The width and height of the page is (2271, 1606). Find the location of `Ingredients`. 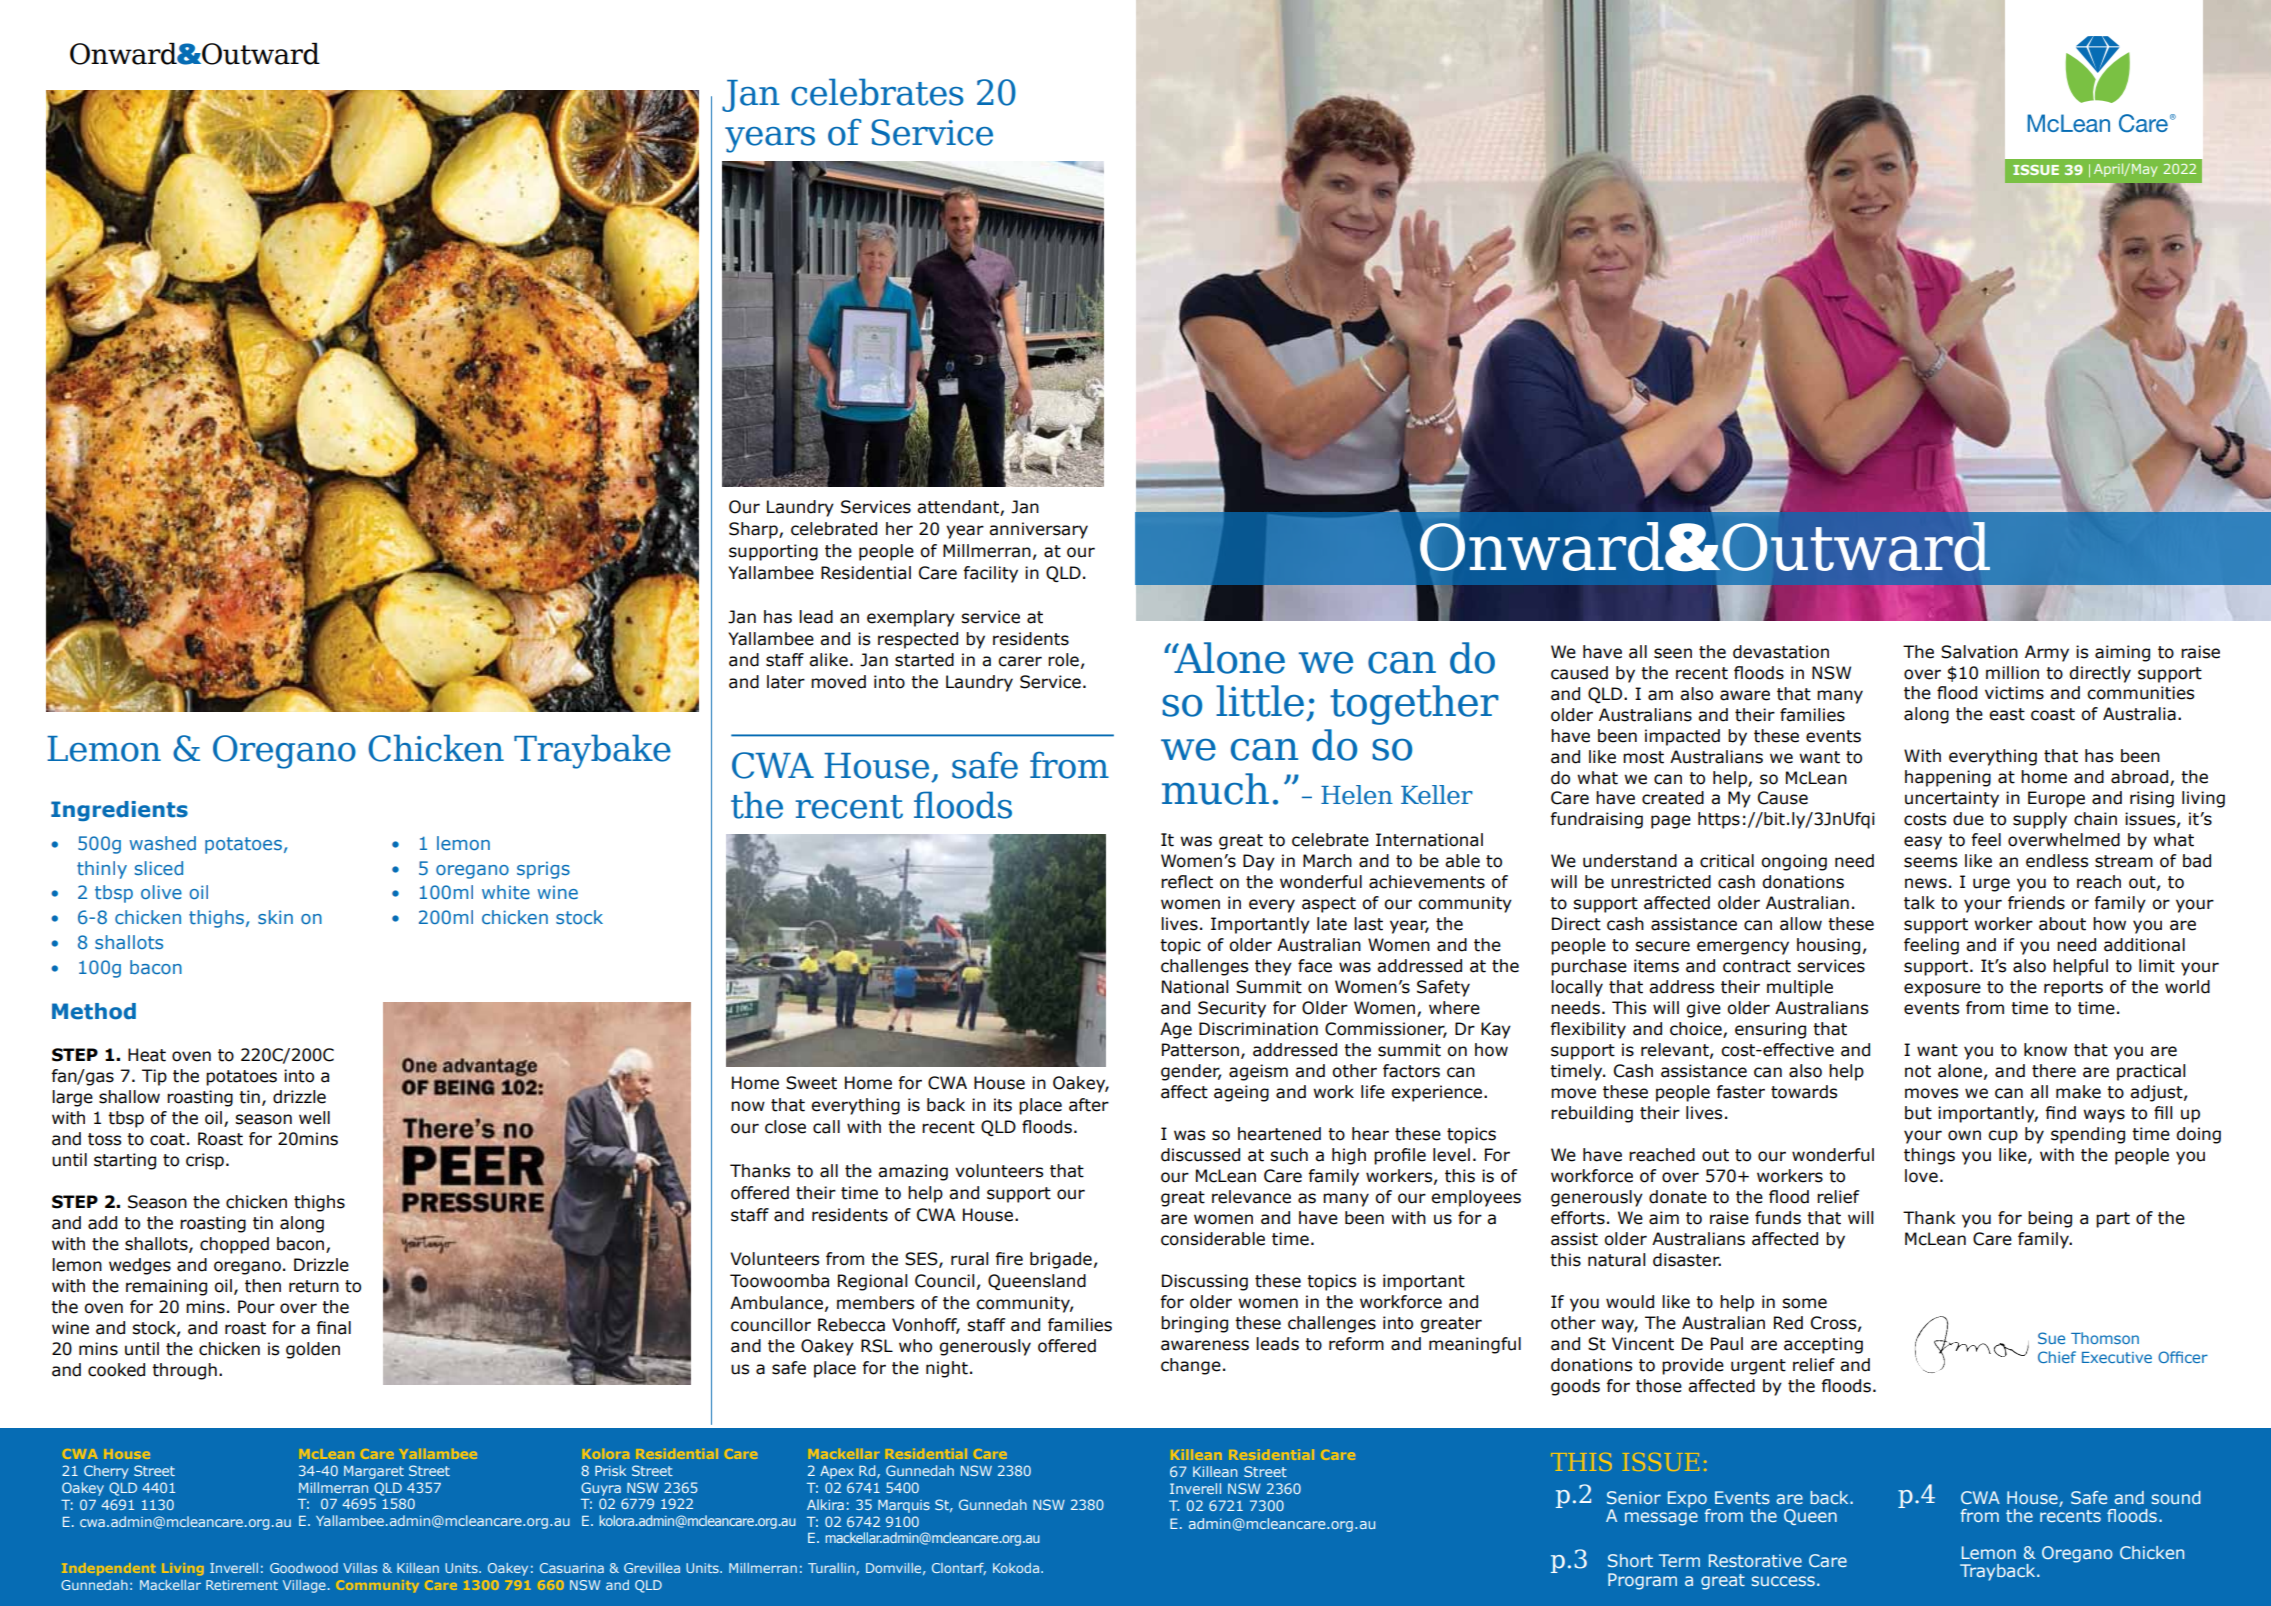

Ingredients is located at coordinates (119, 811).
